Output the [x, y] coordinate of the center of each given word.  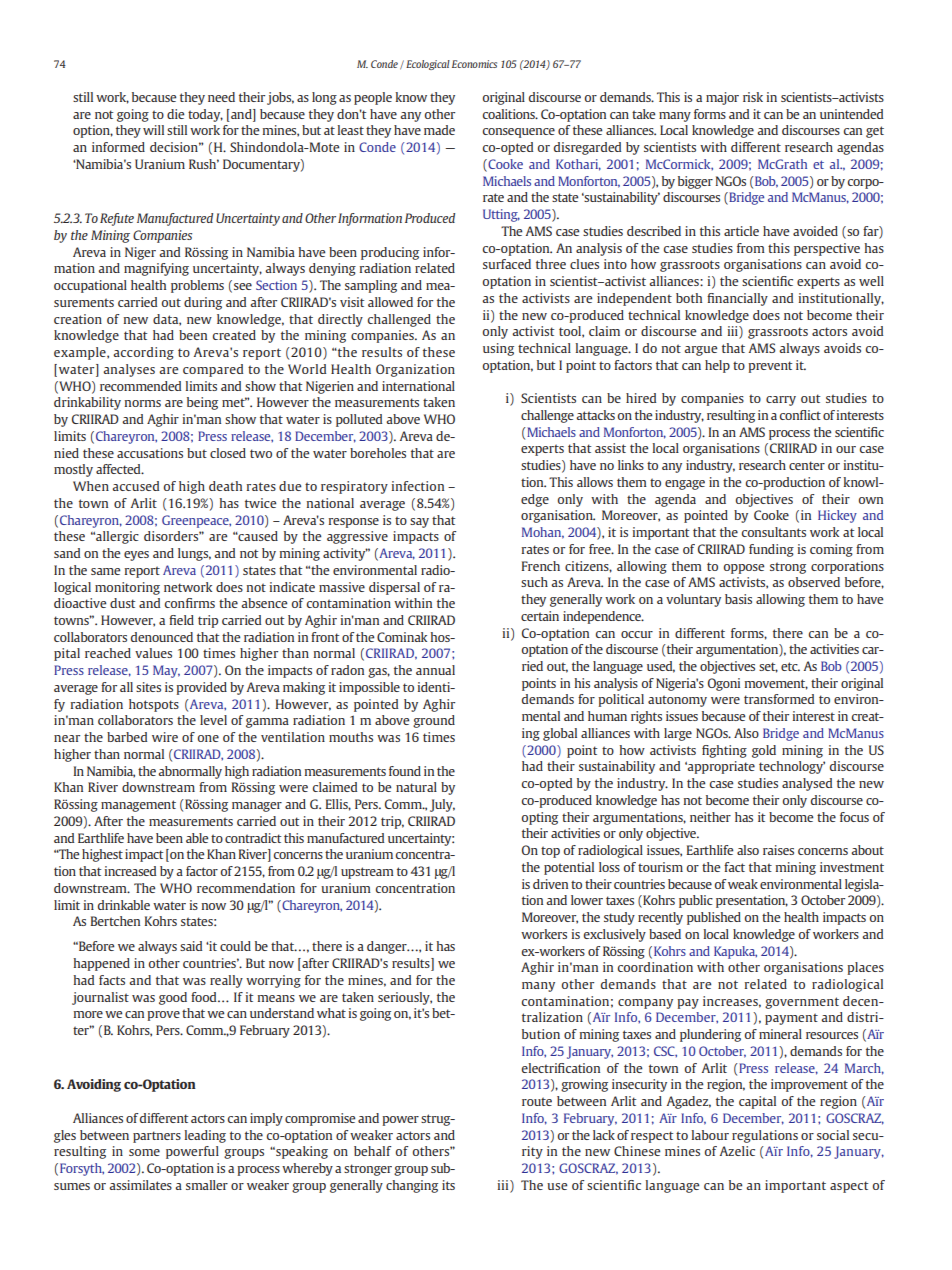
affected [119, 469]
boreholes [378, 453]
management [138, 806]
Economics [474, 64]
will [153, 130]
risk [753, 97]
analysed [807, 784]
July [442, 805]
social [833, 1135]
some [144, 1152]
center [807, 465]
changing [412, 1186]
